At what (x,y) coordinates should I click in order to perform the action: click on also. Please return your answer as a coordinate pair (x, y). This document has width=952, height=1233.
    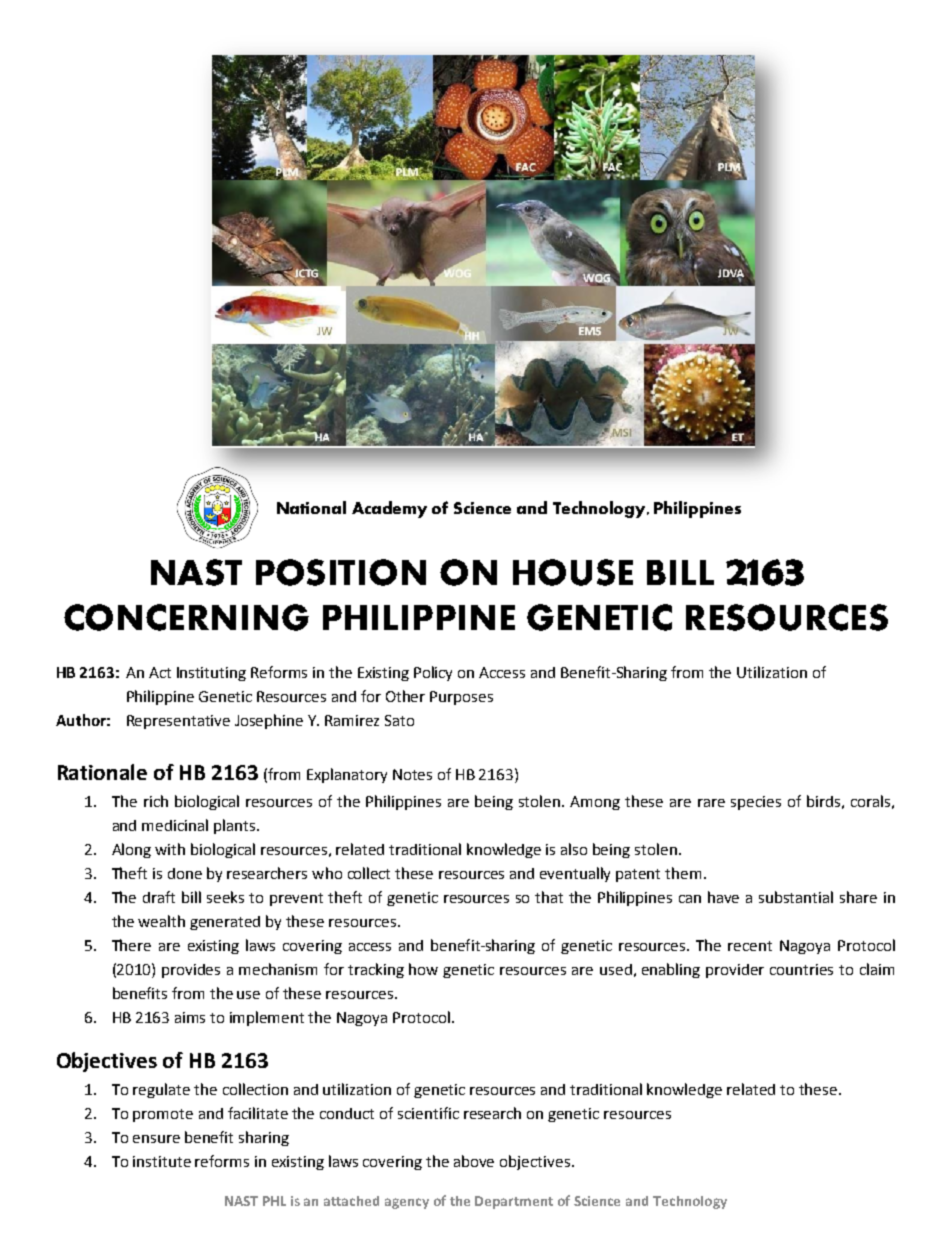
    Looking at the image, I should click on (574, 849).
